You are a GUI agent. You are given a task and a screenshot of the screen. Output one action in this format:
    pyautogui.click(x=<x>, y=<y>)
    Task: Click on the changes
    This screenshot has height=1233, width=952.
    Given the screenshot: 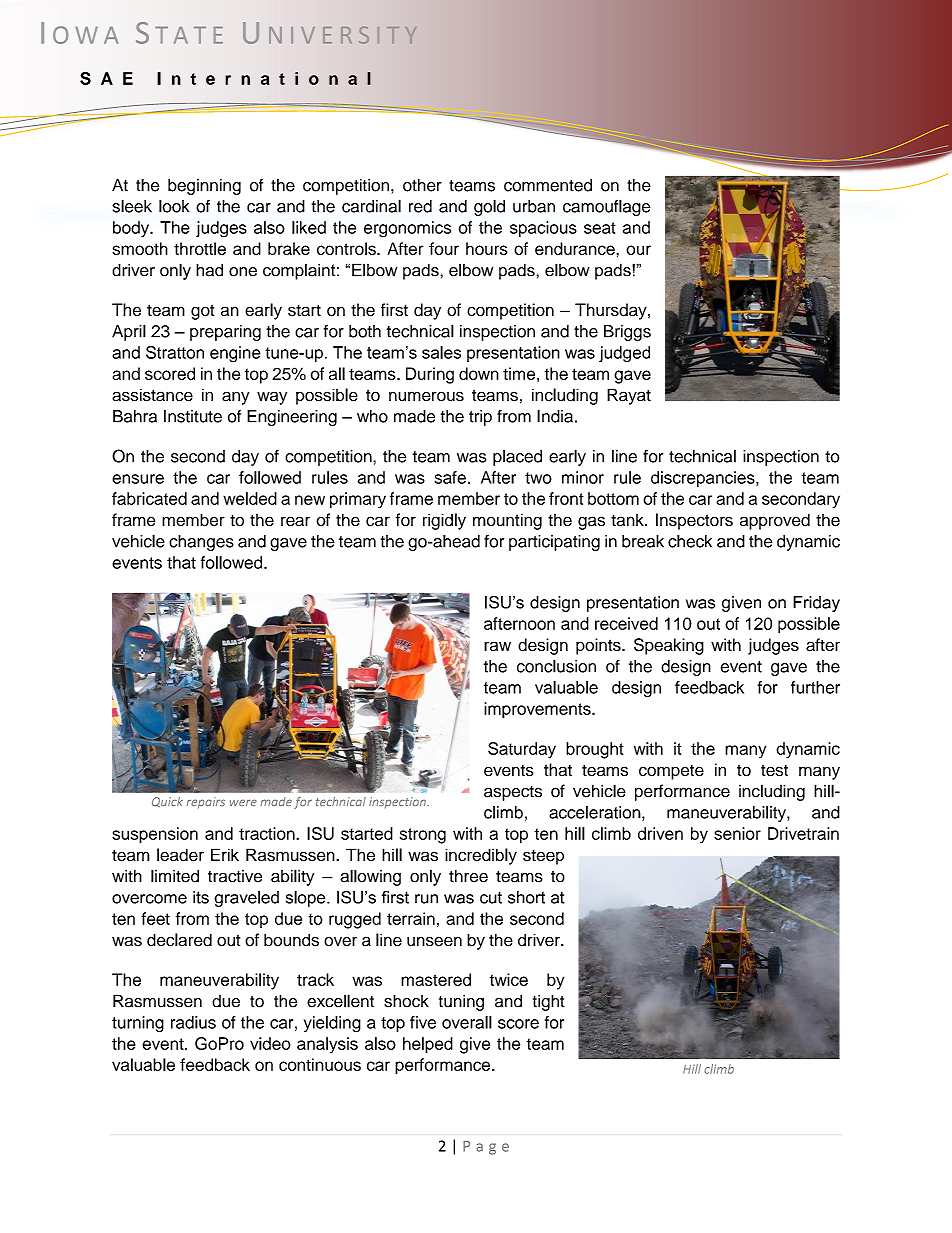 What is the action you would take?
    pyautogui.click(x=201, y=543)
